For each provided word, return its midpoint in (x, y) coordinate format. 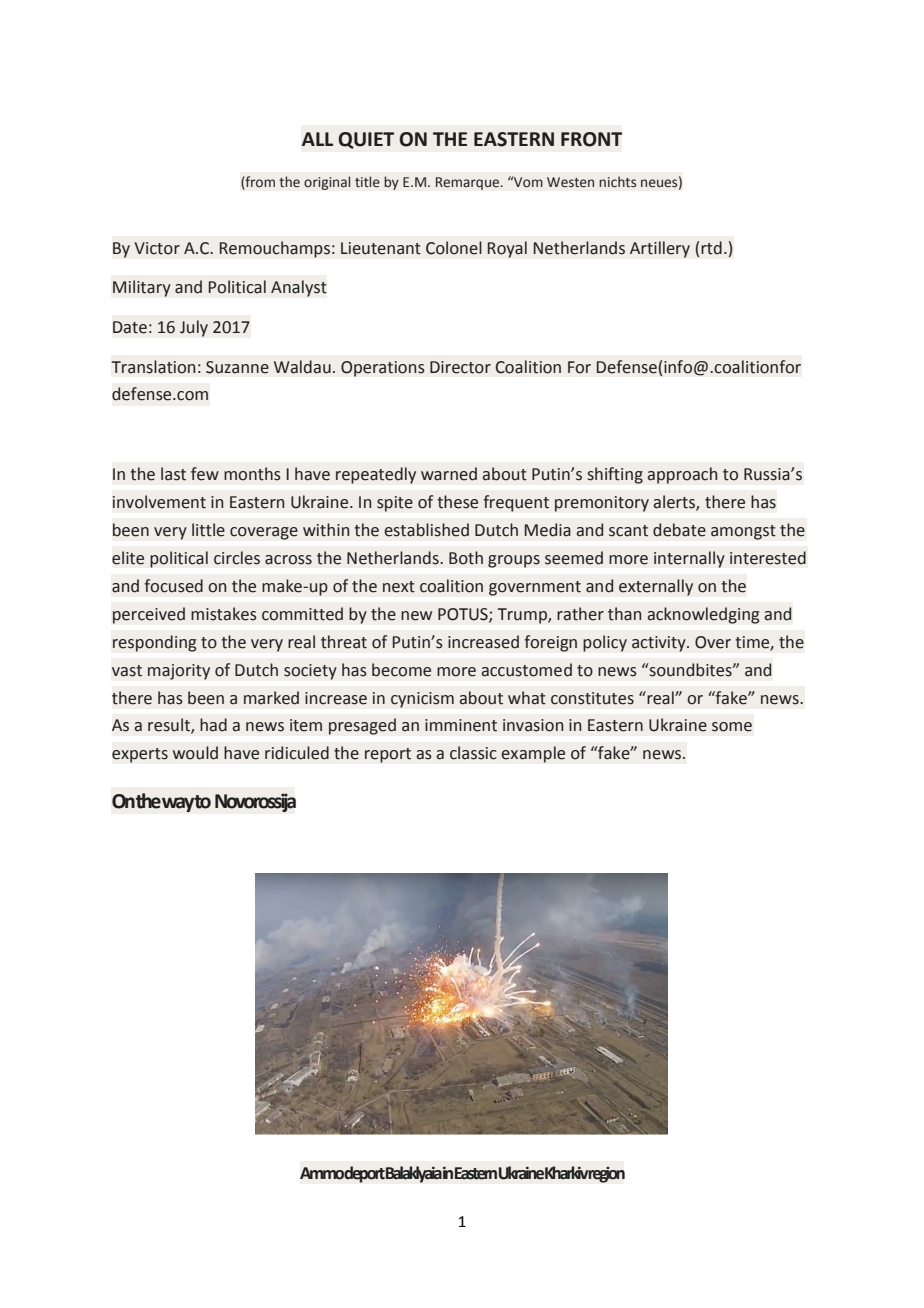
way (178, 804)
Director (460, 367)
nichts (617, 182)
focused (173, 586)
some (732, 727)
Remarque (469, 183)
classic (473, 753)
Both (466, 558)
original (327, 183)
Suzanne (237, 367)
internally (689, 559)
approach (682, 475)
